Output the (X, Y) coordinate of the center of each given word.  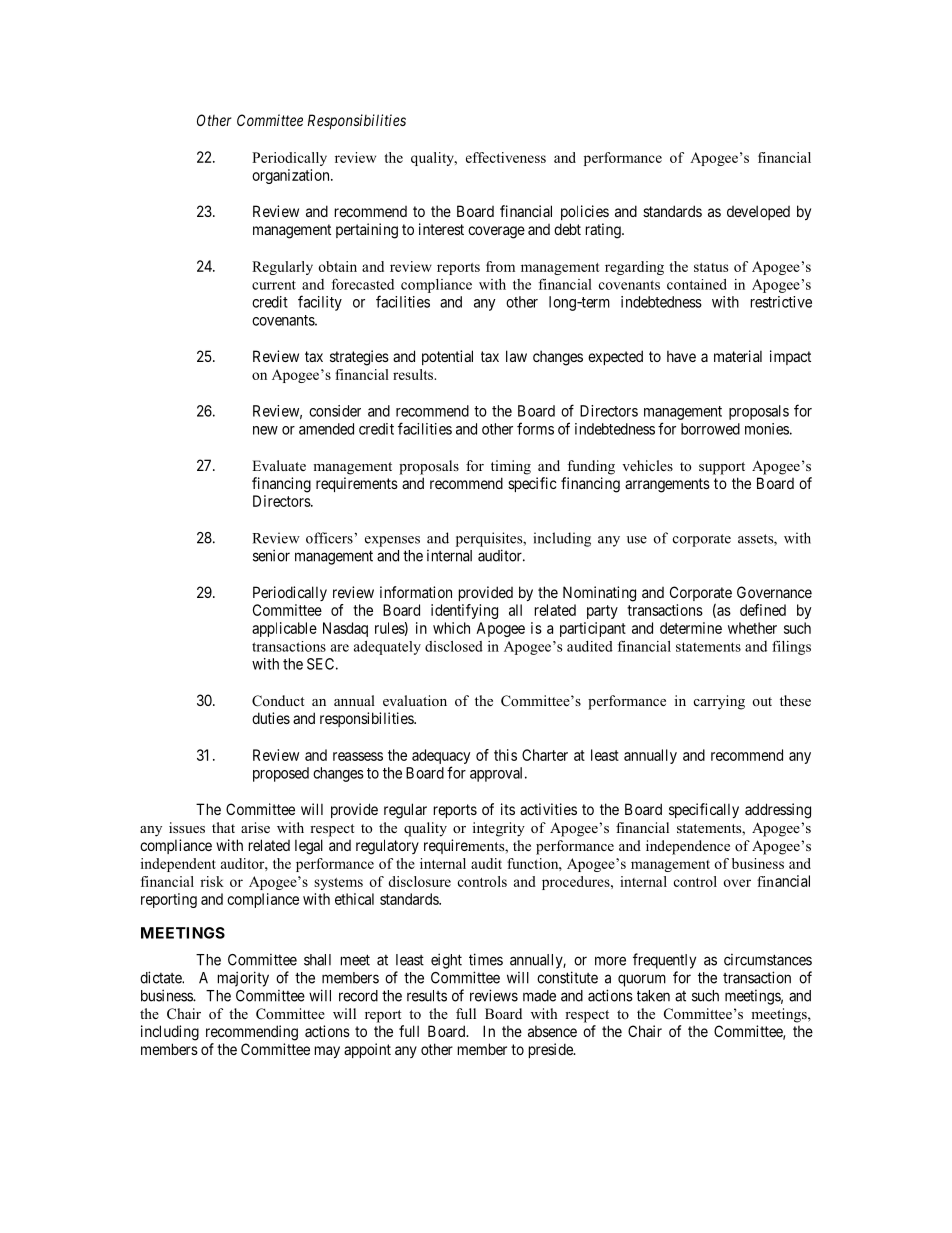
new (265, 430)
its (508, 809)
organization (292, 176)
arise (255, 827)
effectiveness (506, 157)
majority (243, 979)
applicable (284, 629)
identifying (464, 611)
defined (763, 610)
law (516, 356)
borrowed (710, 429)
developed (758, 212)
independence (688, 847)
